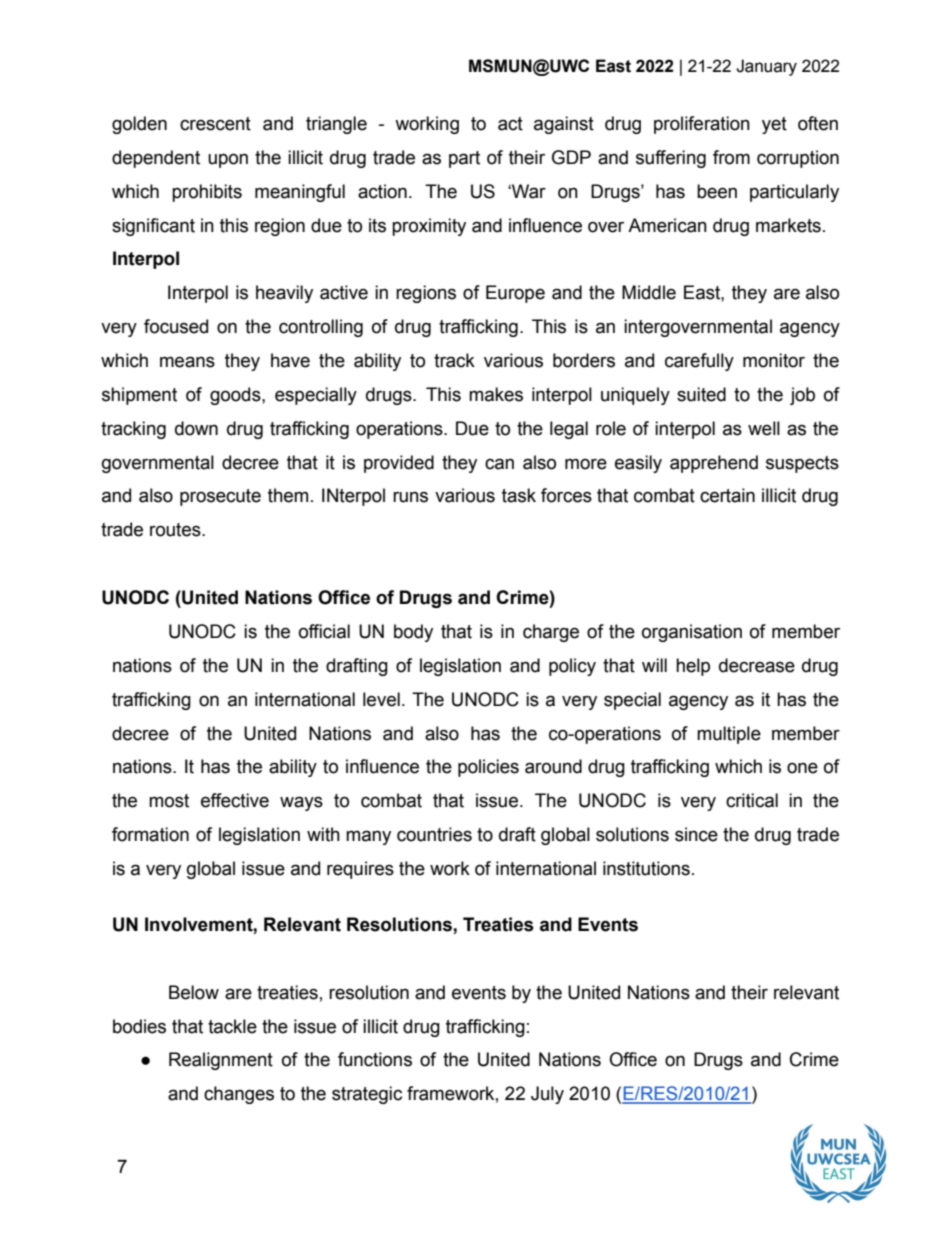 Image resolution: width=952 pixels, height=1233 pixels. What do you see at coordinates (187, 362) in the screenshot?
I see `means` at bounding box center [187, 362].
